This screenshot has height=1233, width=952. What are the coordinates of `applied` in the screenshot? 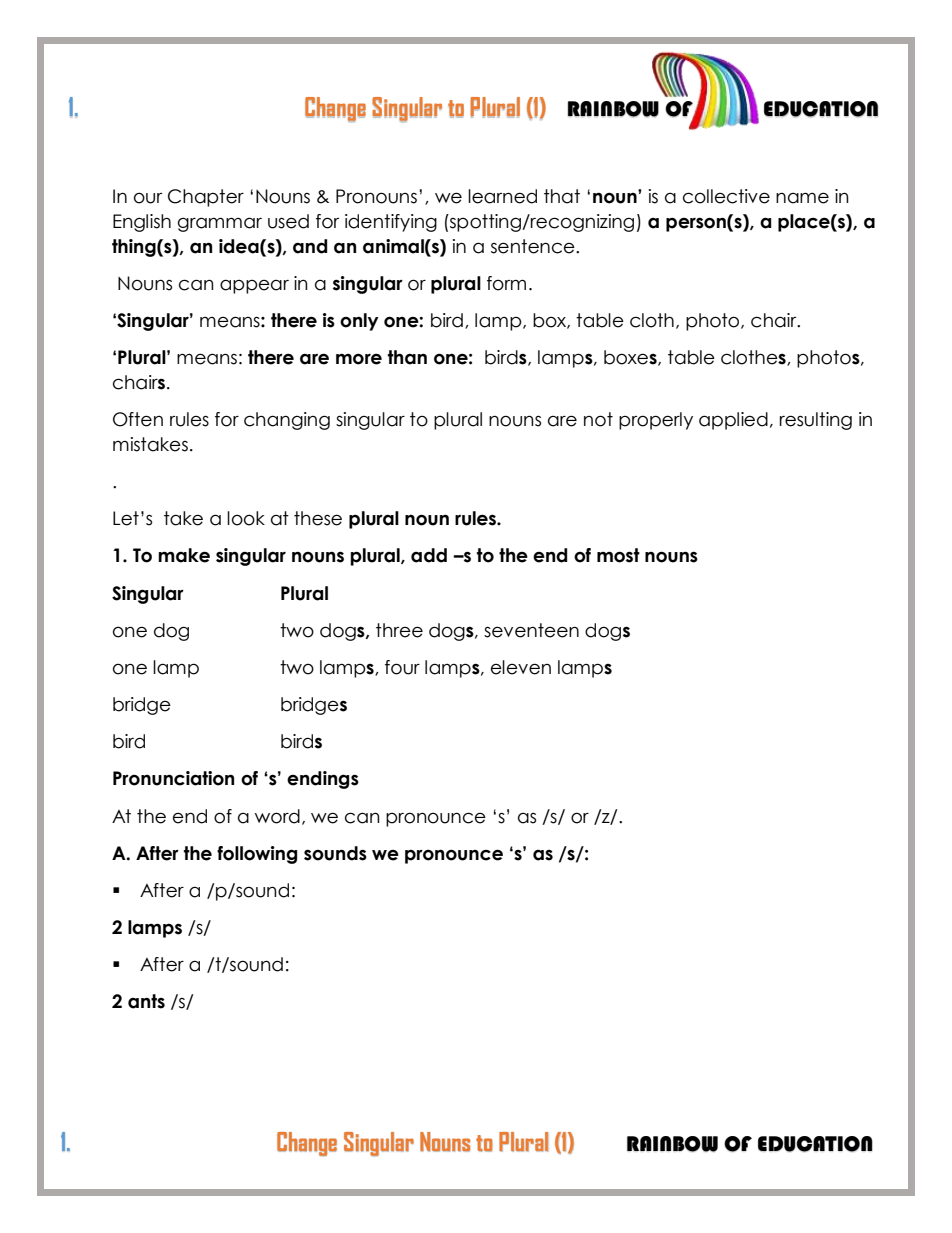 It's located at (733, 421).
